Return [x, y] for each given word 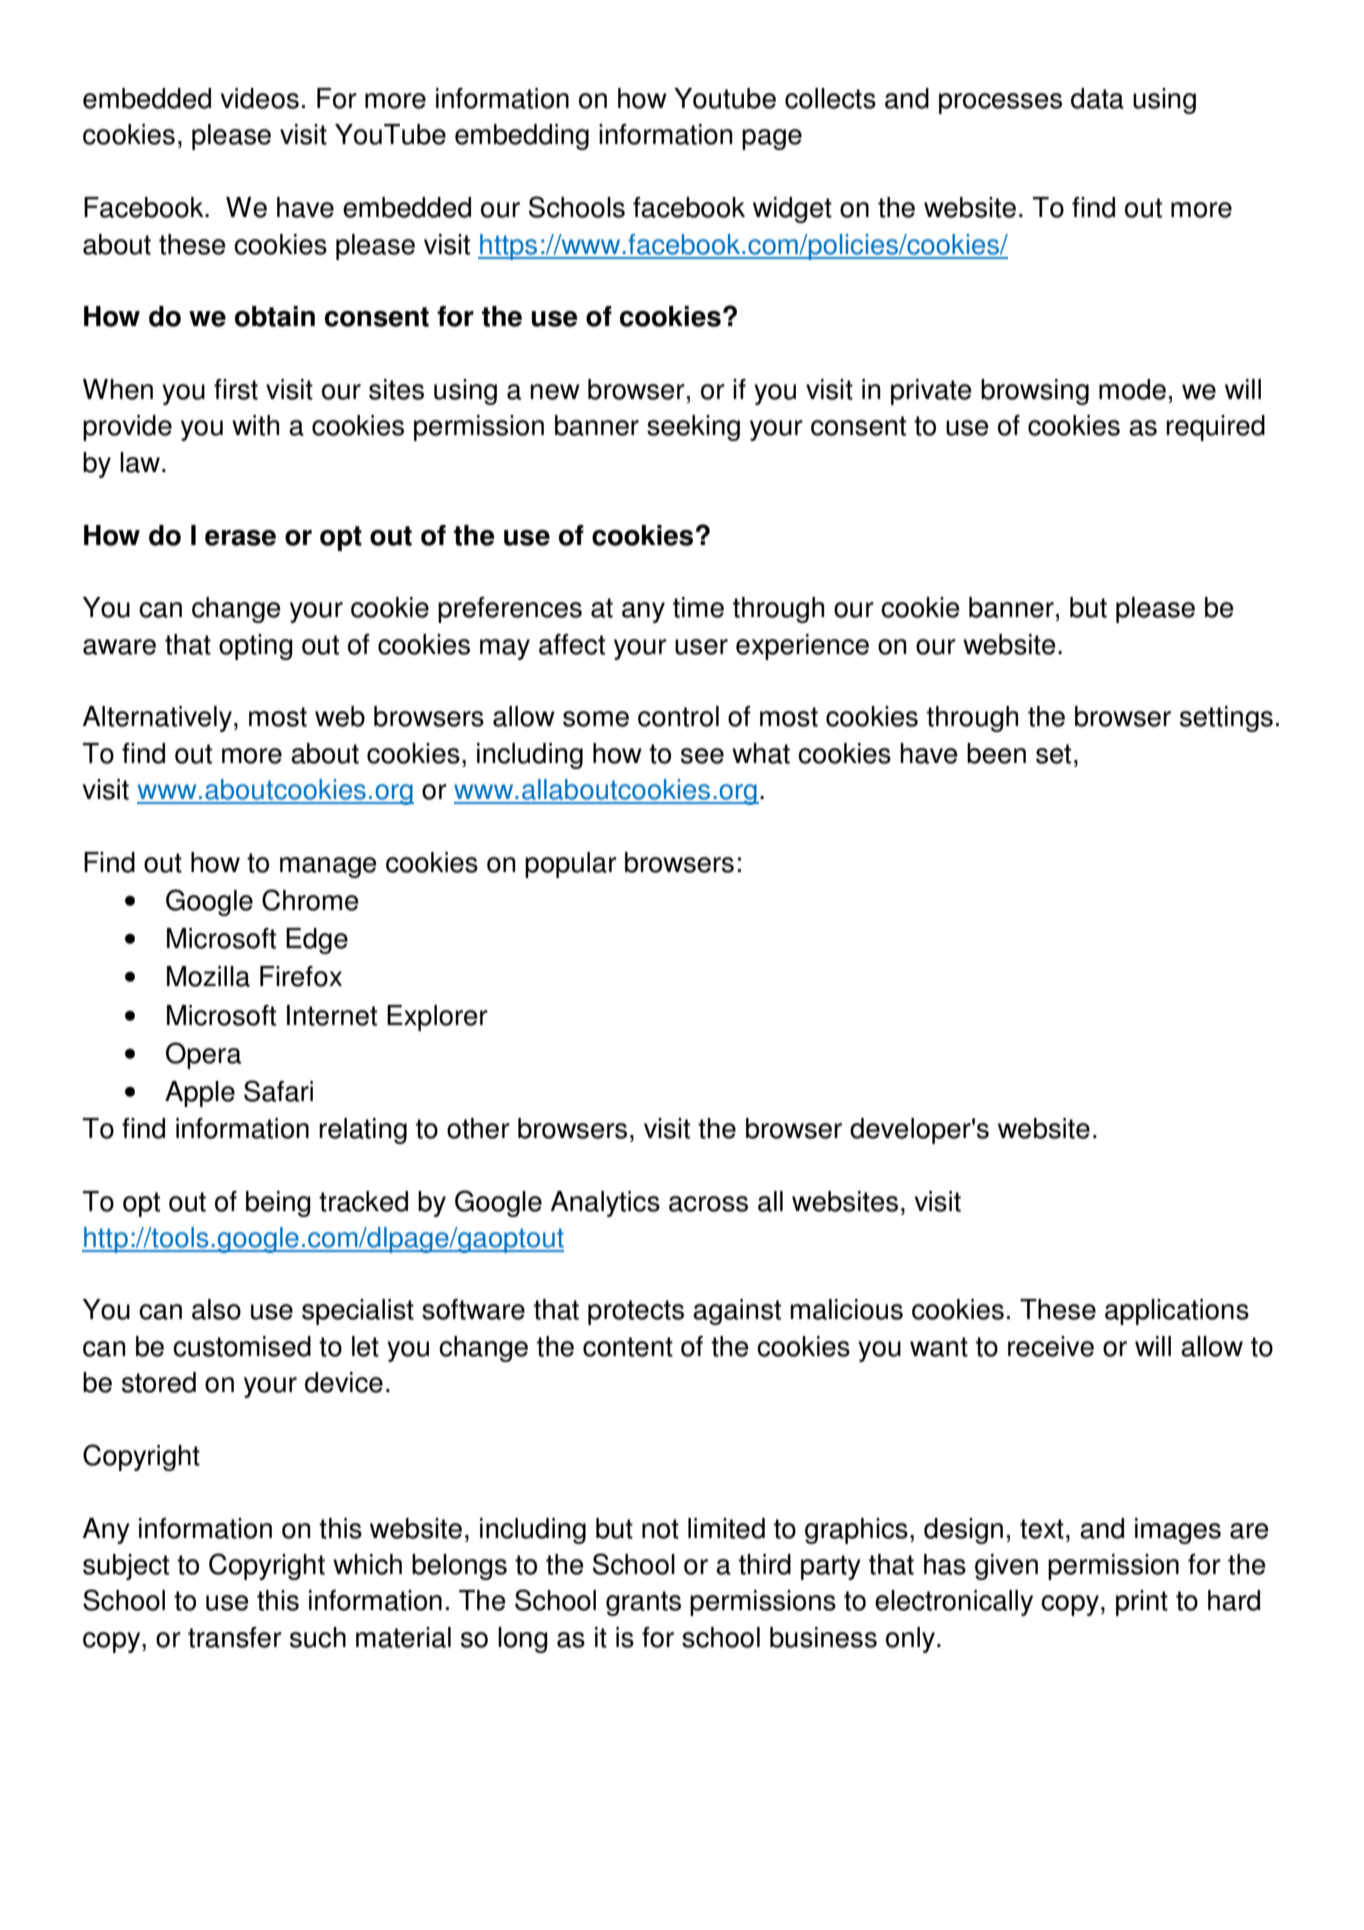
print [1142, 1603]
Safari [278, 1091]
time [698, 607]
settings [1226, 719]
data [1097, 98]
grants [643, 1603]
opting [256, 647]
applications [1177, 1312]
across [708, 1204]
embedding [522, 137]
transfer [235, 1637]
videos [259, 98]
